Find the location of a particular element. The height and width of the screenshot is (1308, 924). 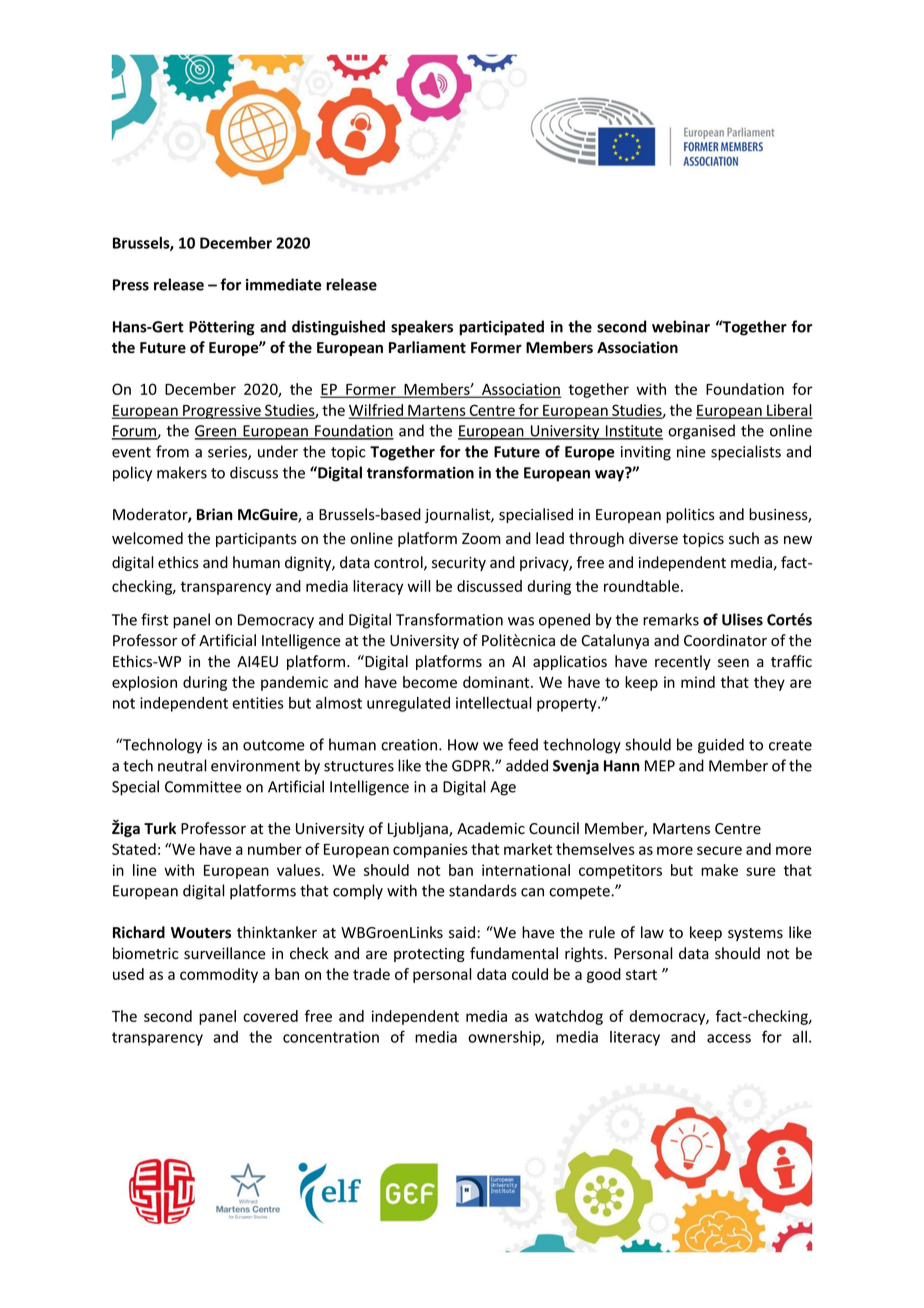

nine is located at coordinates (691, 452).
